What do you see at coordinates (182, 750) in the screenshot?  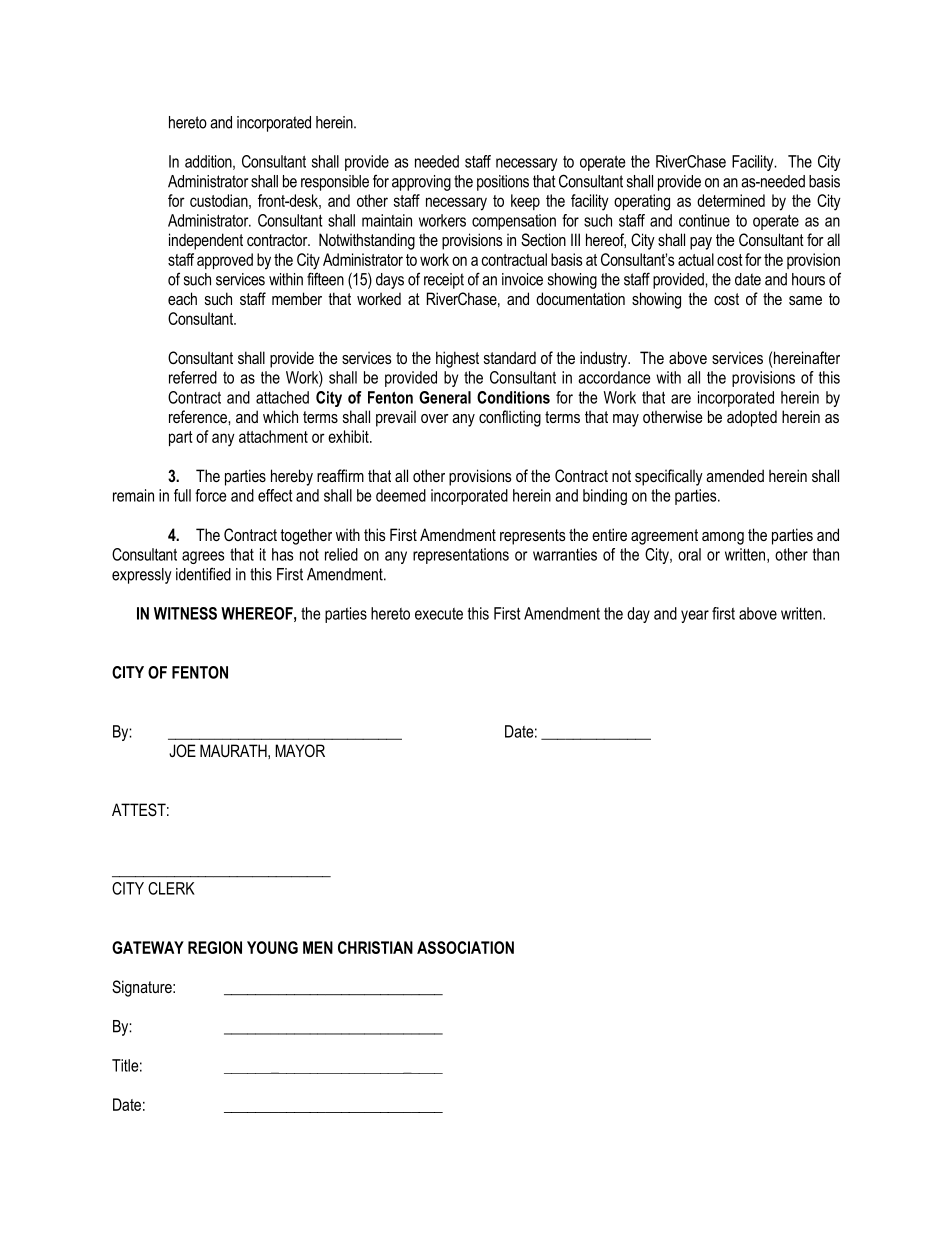 I see `JOE` at bounding box center [182, 750].
